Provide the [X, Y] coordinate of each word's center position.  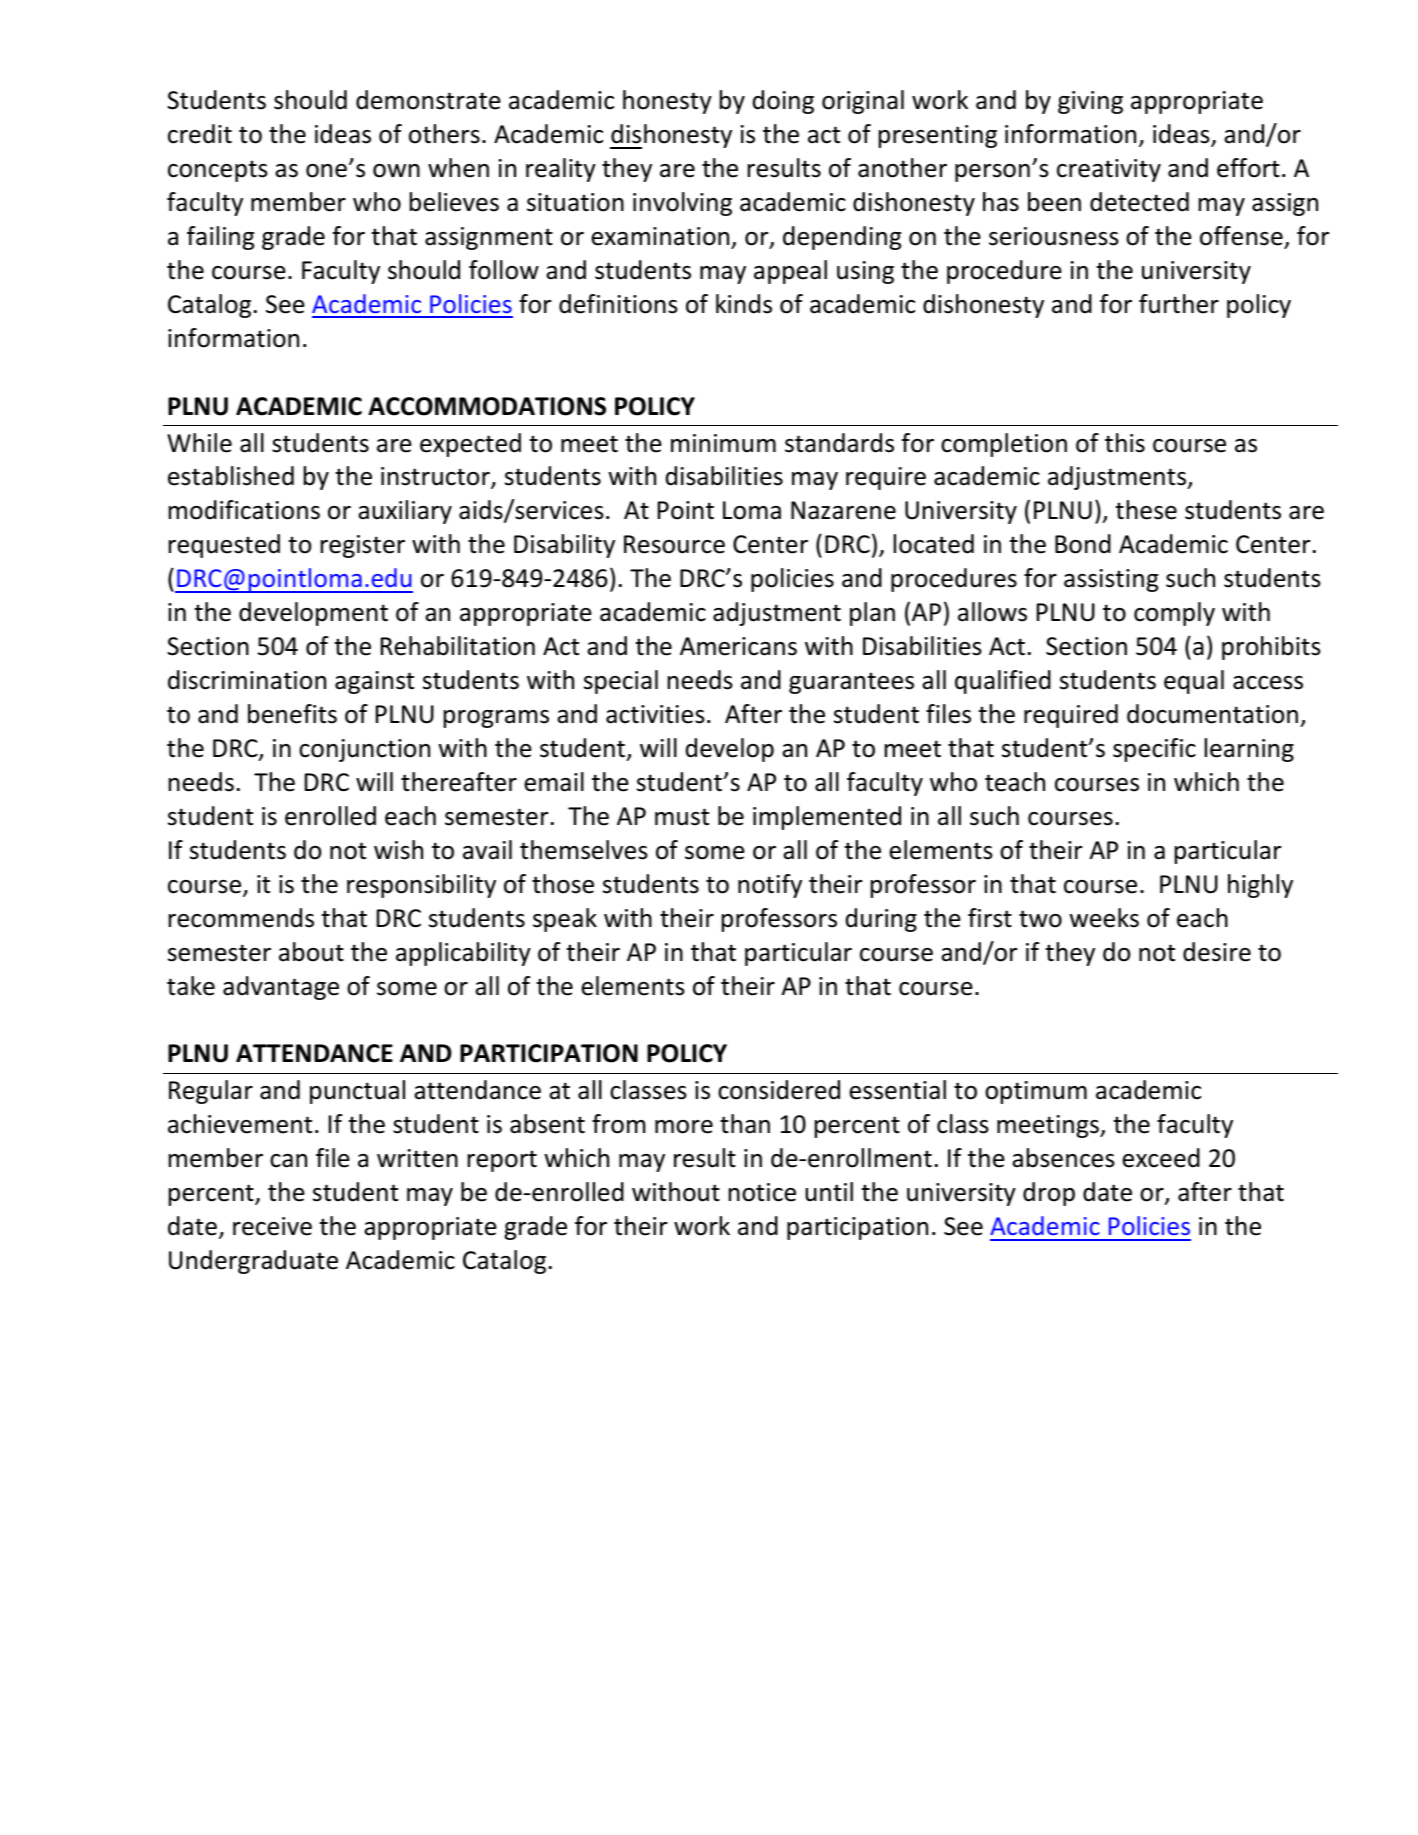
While [199, 443]
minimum [723, 443]
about [311, 952]
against [374, 682]
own [396, 171]
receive [272, 1226]
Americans [738, 646]
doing [783, 102]
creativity [1109, 170]
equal [1194, 682]
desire [1217, 952]
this [1125, 443]
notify [770, 886]
